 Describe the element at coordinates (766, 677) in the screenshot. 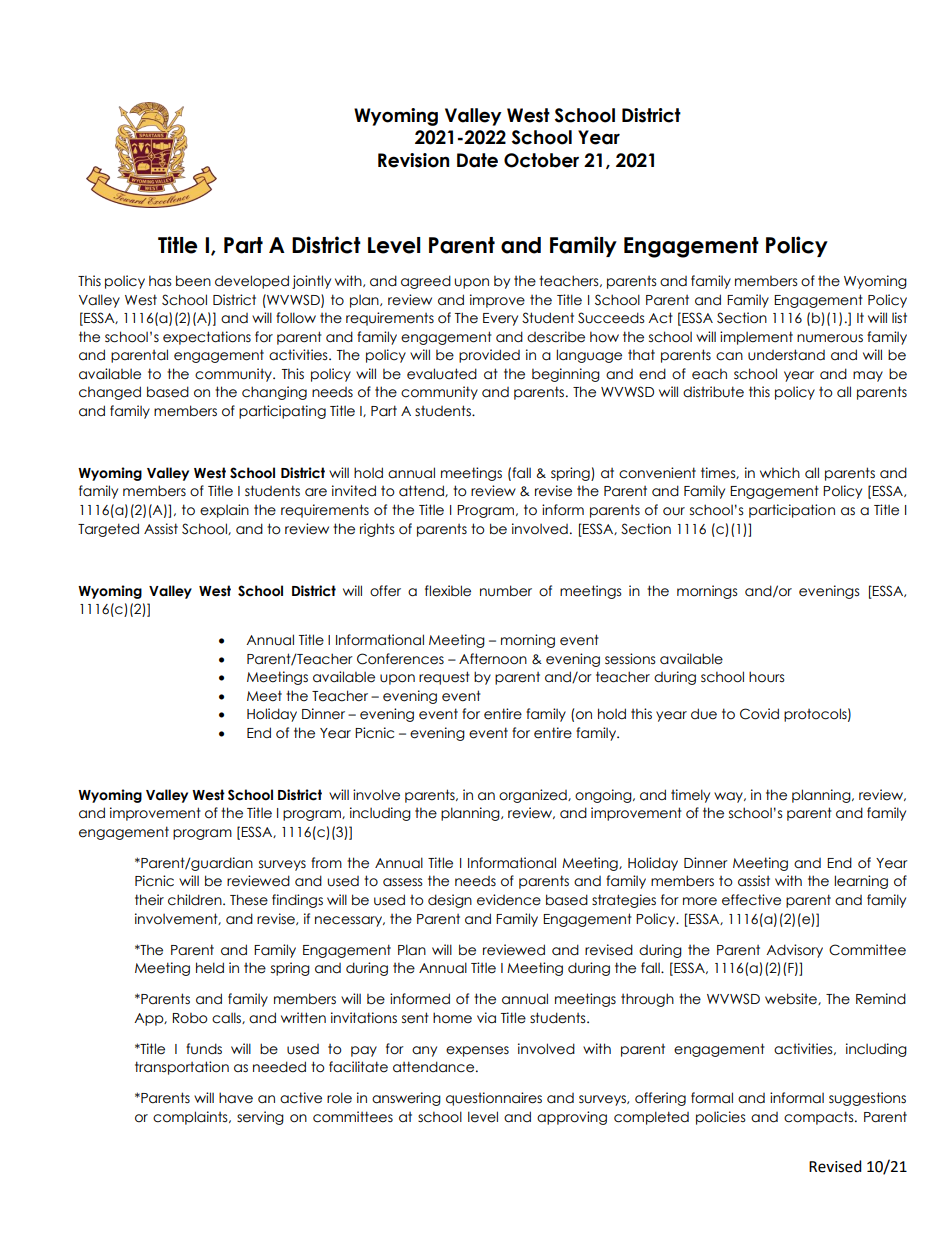

I see `hours` at that location.
